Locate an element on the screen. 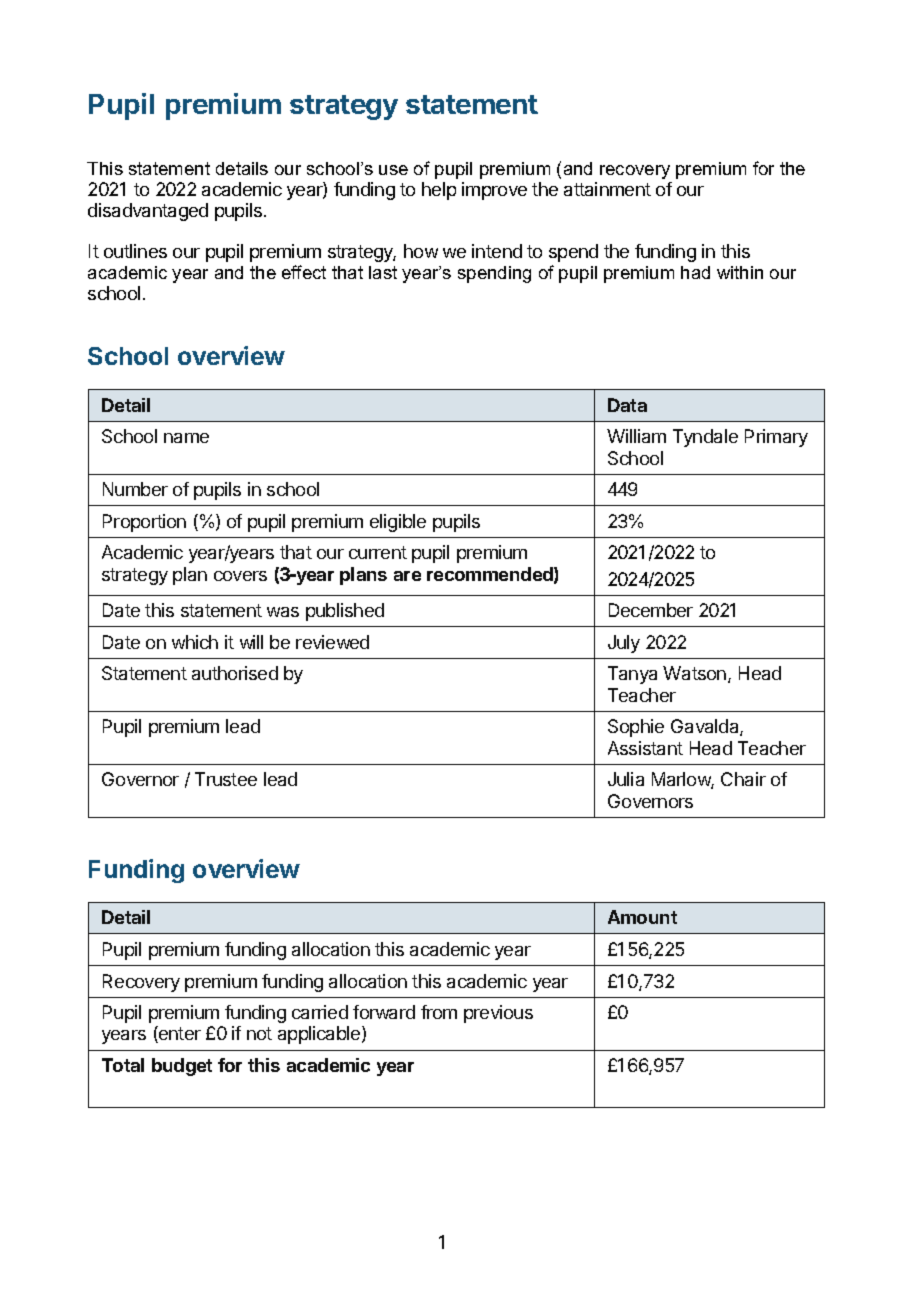 The height and width of the screenshot is (1308, 924). name is located at coordinates (186, 438).
